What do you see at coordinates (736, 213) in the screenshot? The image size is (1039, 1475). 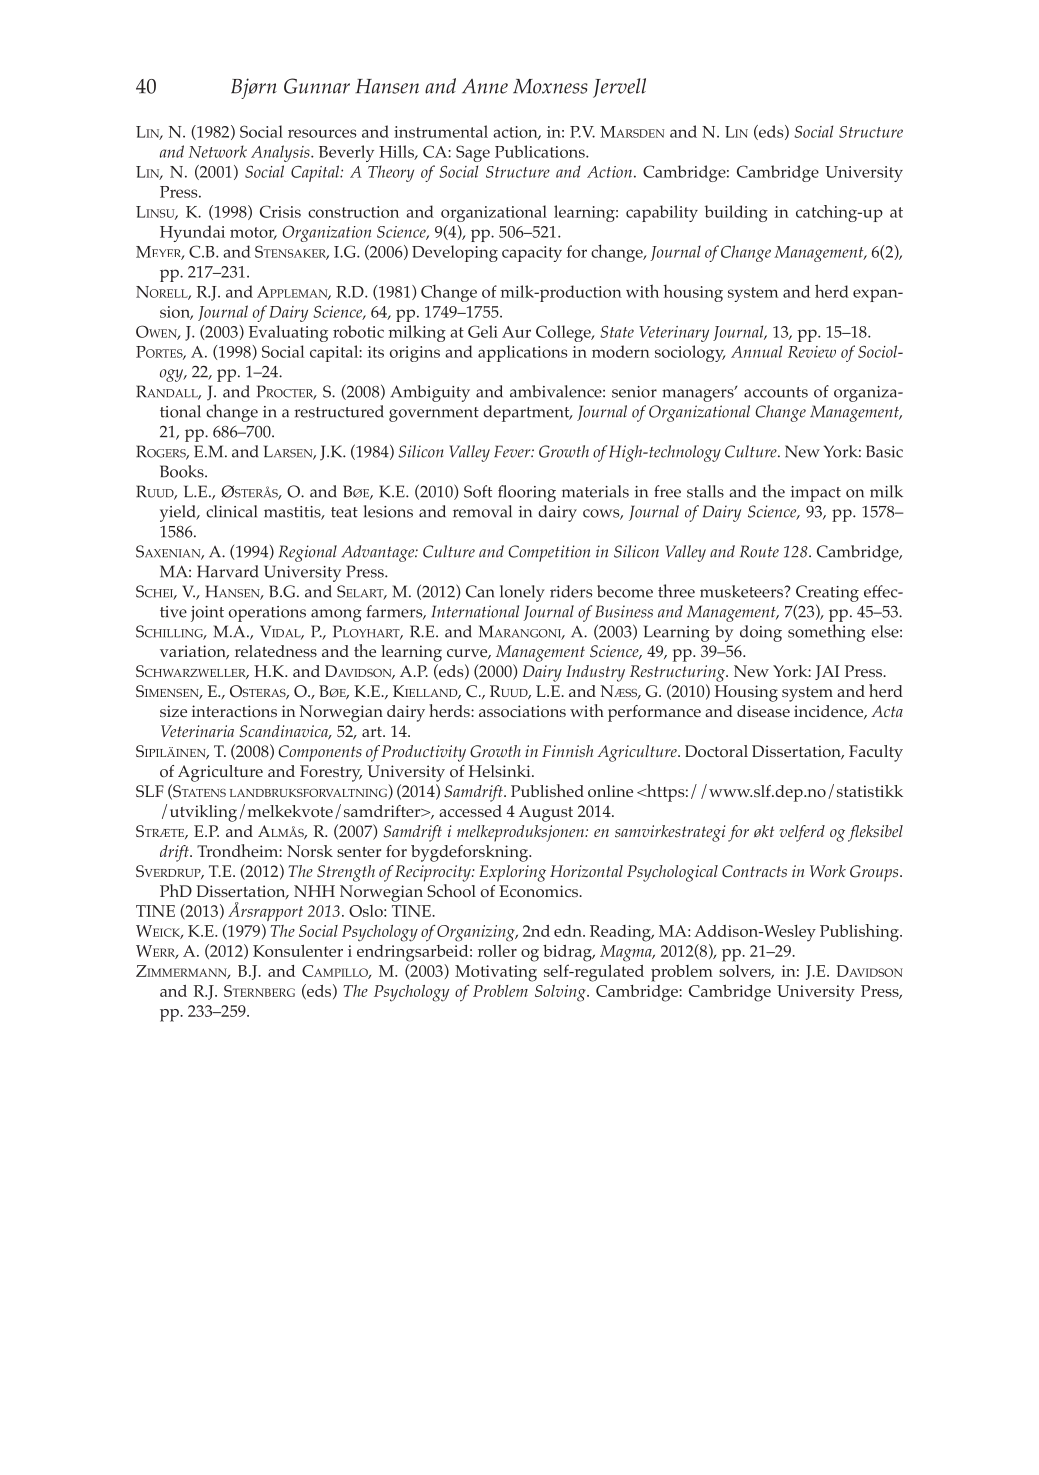 I see `building` at bounding box center [736, 213].
